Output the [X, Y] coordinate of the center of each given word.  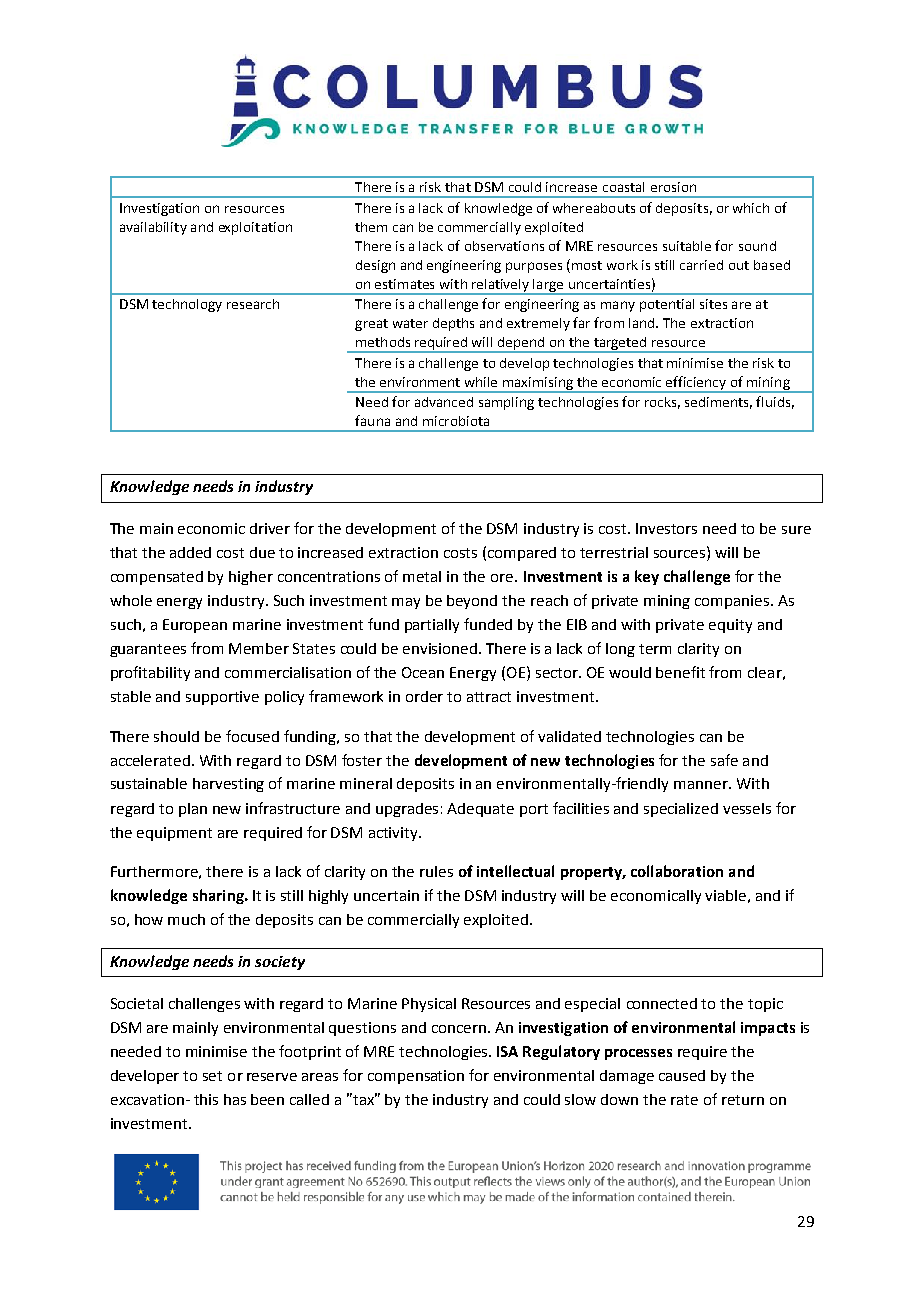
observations [504, 246]
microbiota [456, 421]
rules [436, 871]
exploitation [255, 228]
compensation [416, 1077]
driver [270, 528]
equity [730, 626]
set [212, 1076]
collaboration [677, 871]
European [195, 626]
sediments [718, 403]
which [751, 208]
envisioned [441, 648]
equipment [174, 834]
